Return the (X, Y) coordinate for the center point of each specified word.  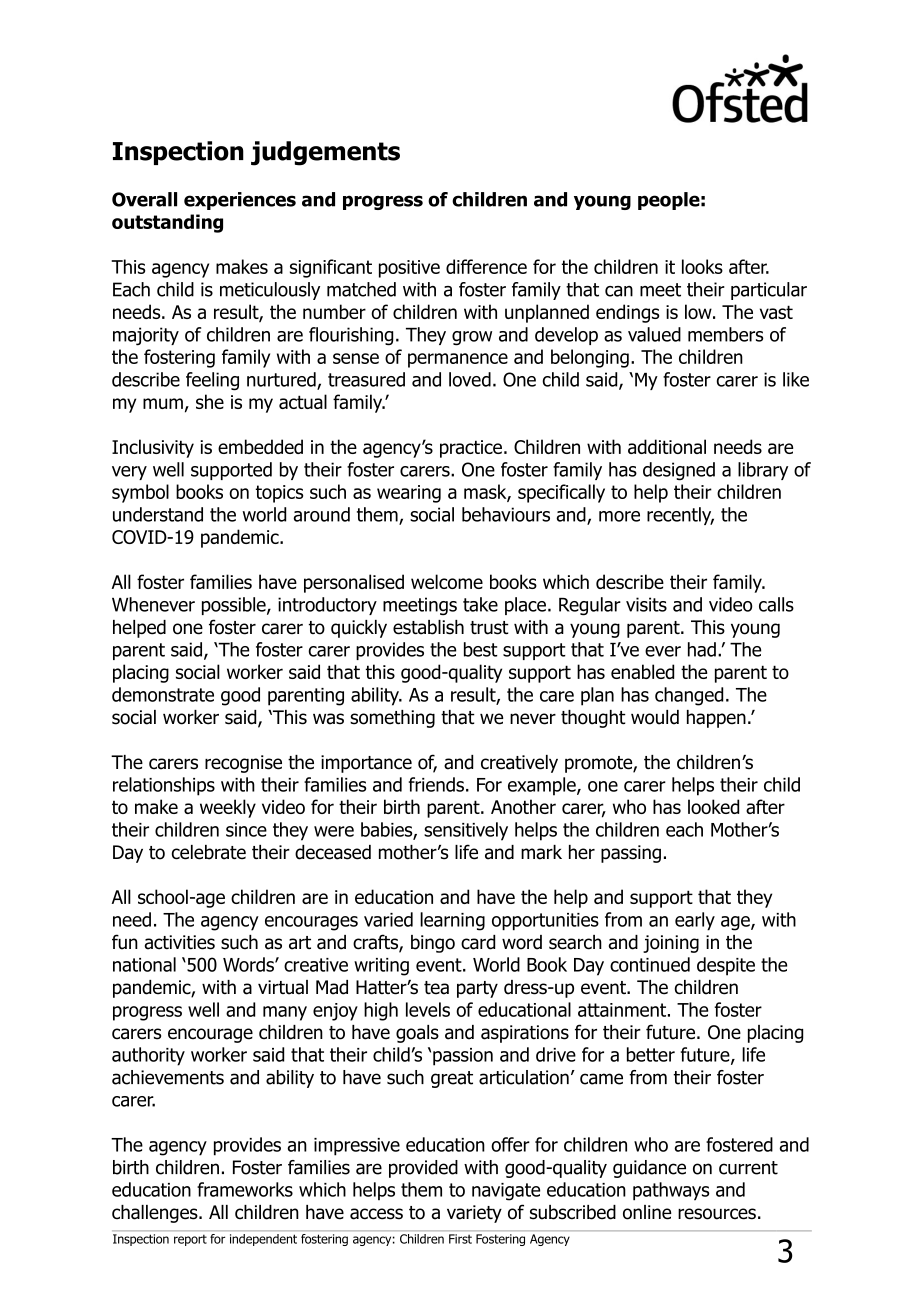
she (210, 401)
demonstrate (163, 694)
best (481, 649)
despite (726, 966)
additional (667, 446)
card (478, 942)
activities (180, 942)
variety (474, 1214)
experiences (240, 201)
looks (702, 266)
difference (486, 266)
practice (471, 449)
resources (717, 1214)
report (190, 1240)
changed (689, 696)
